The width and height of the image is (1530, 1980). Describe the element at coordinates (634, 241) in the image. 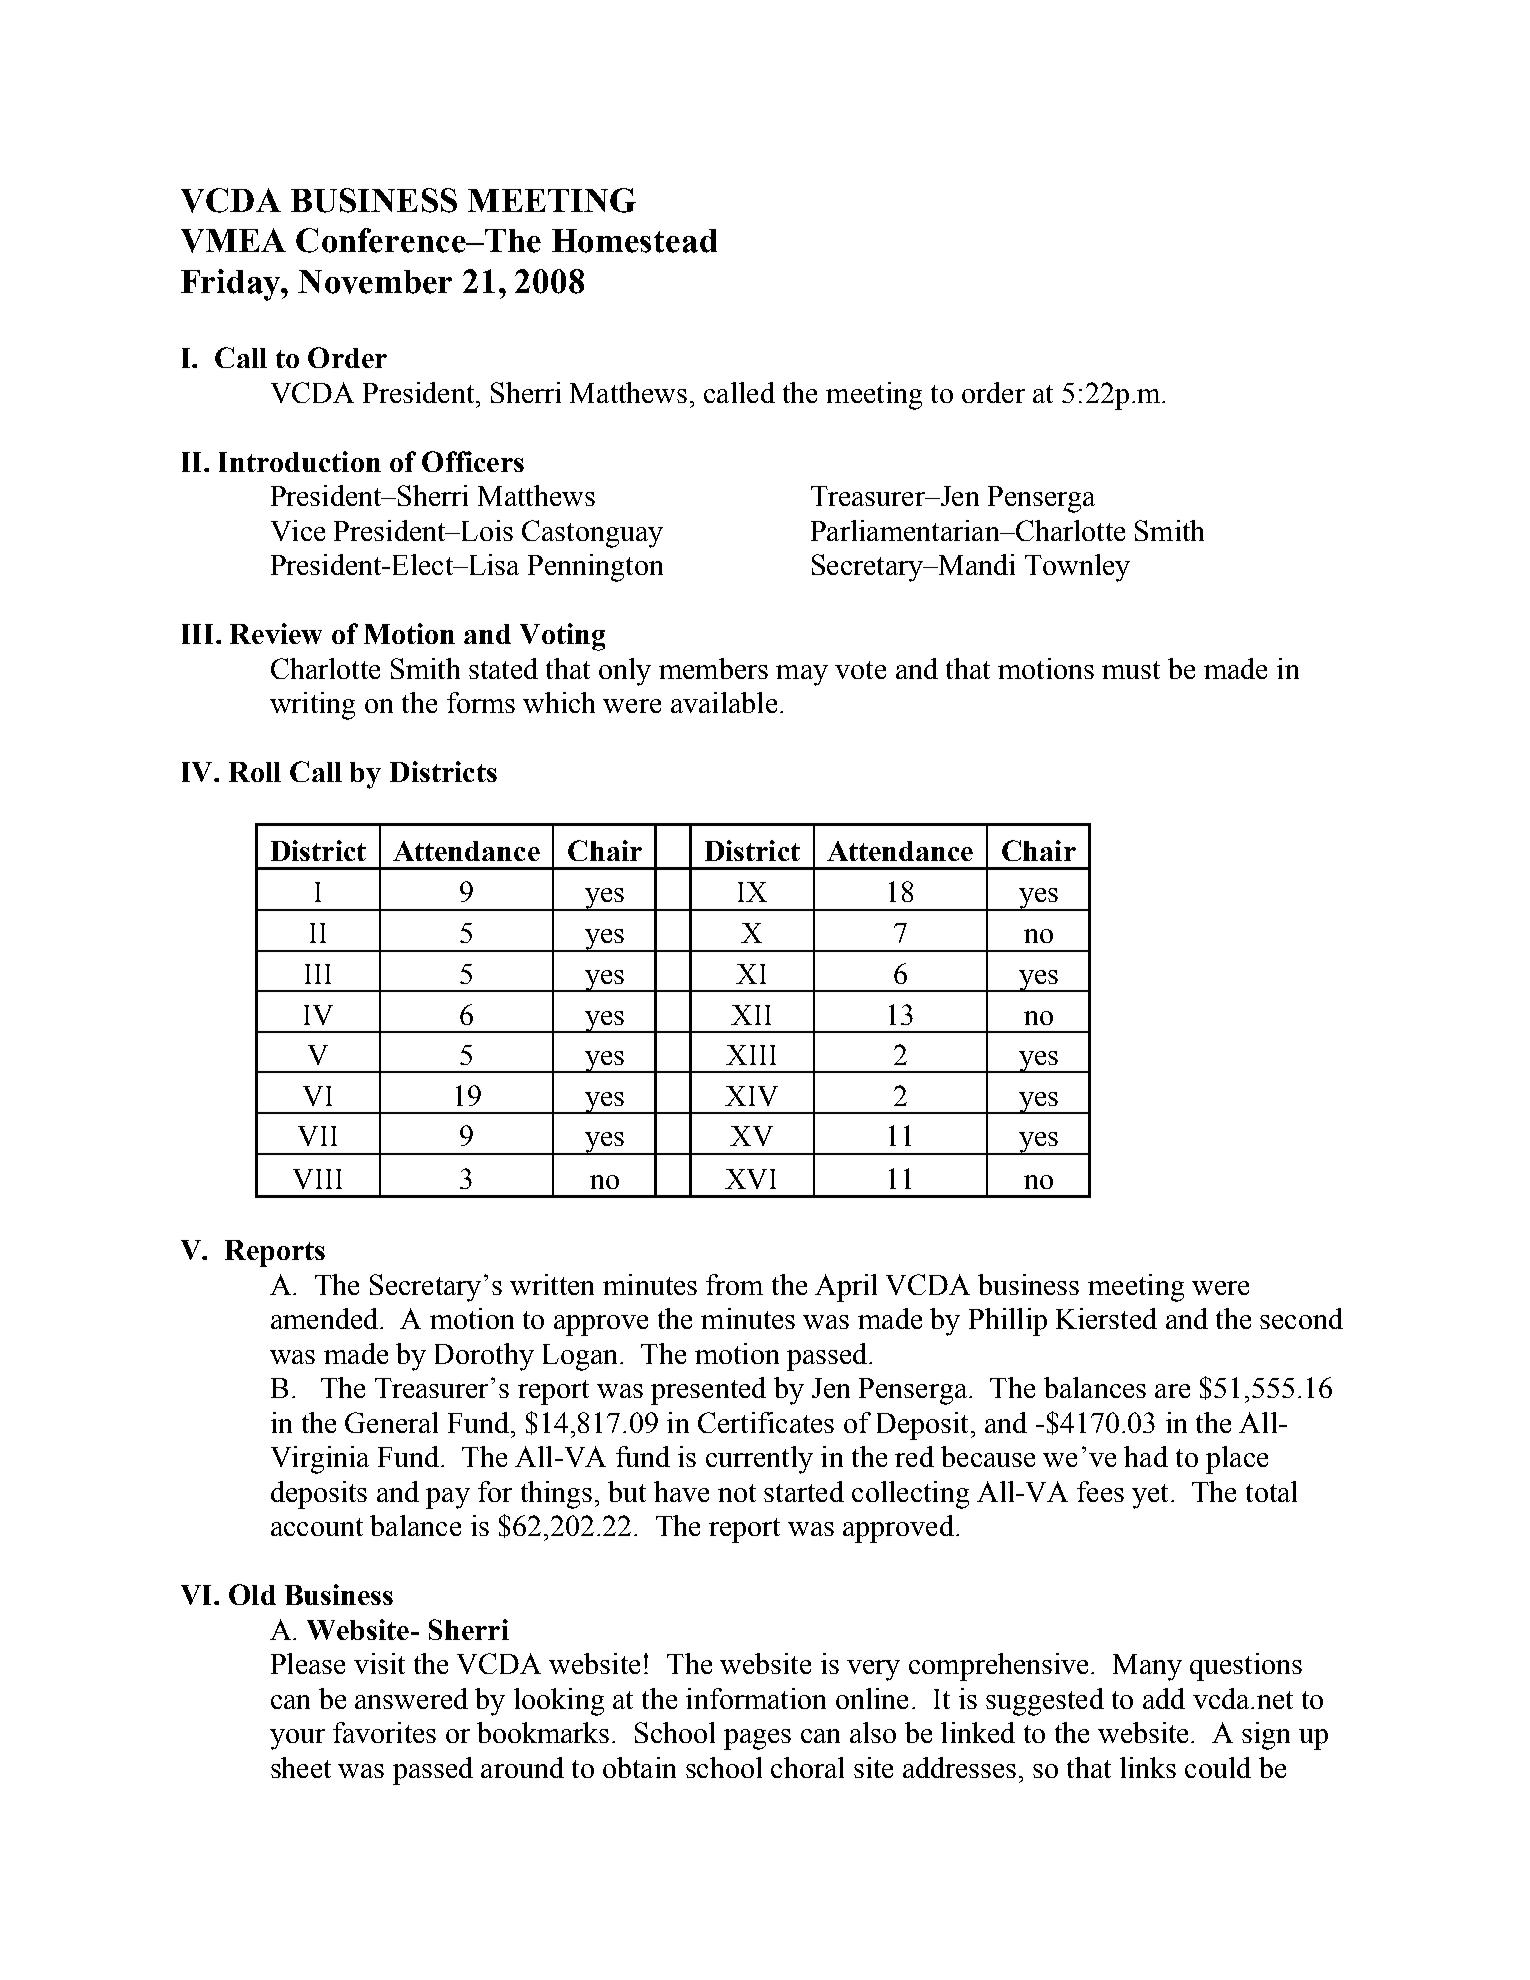

I see `Homestead` at that location.
